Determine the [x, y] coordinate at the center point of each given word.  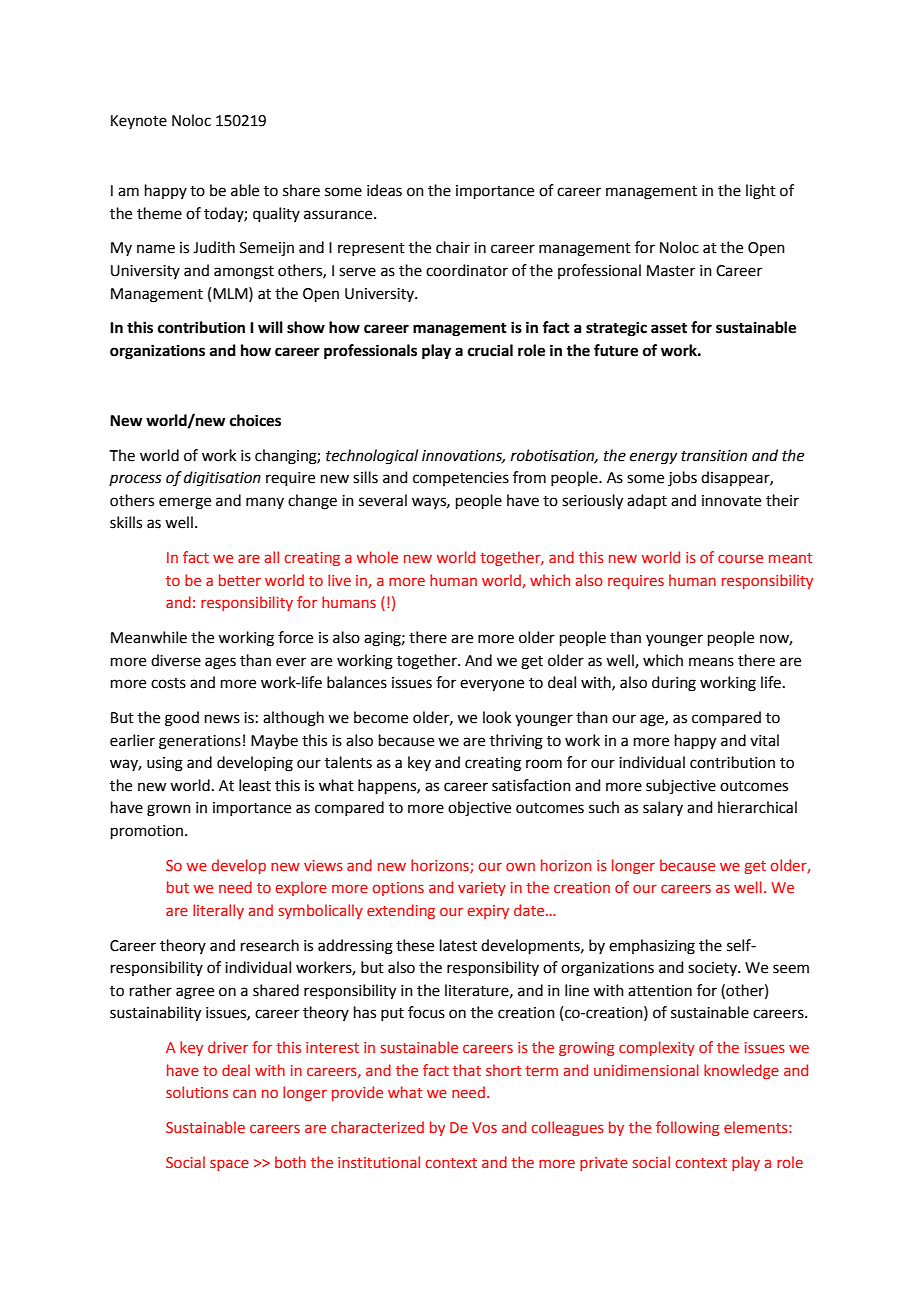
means [711, 662]
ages [220, 663]
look [497, 717]
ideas [384, 190]
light [761, 192]
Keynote [139, 122]
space [229, 1165]
